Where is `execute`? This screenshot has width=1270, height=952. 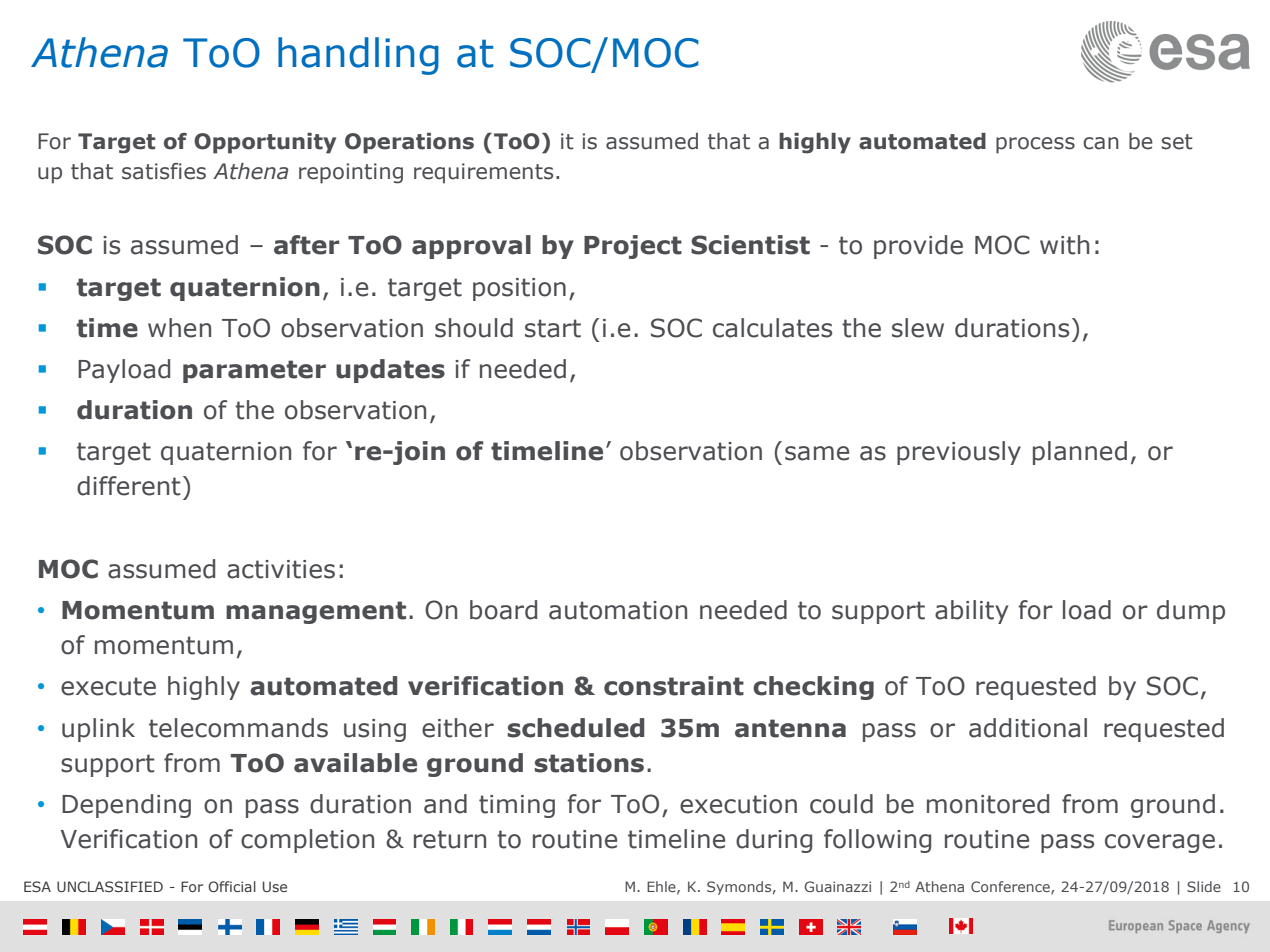 execute is located at coordinates (108, 686).
